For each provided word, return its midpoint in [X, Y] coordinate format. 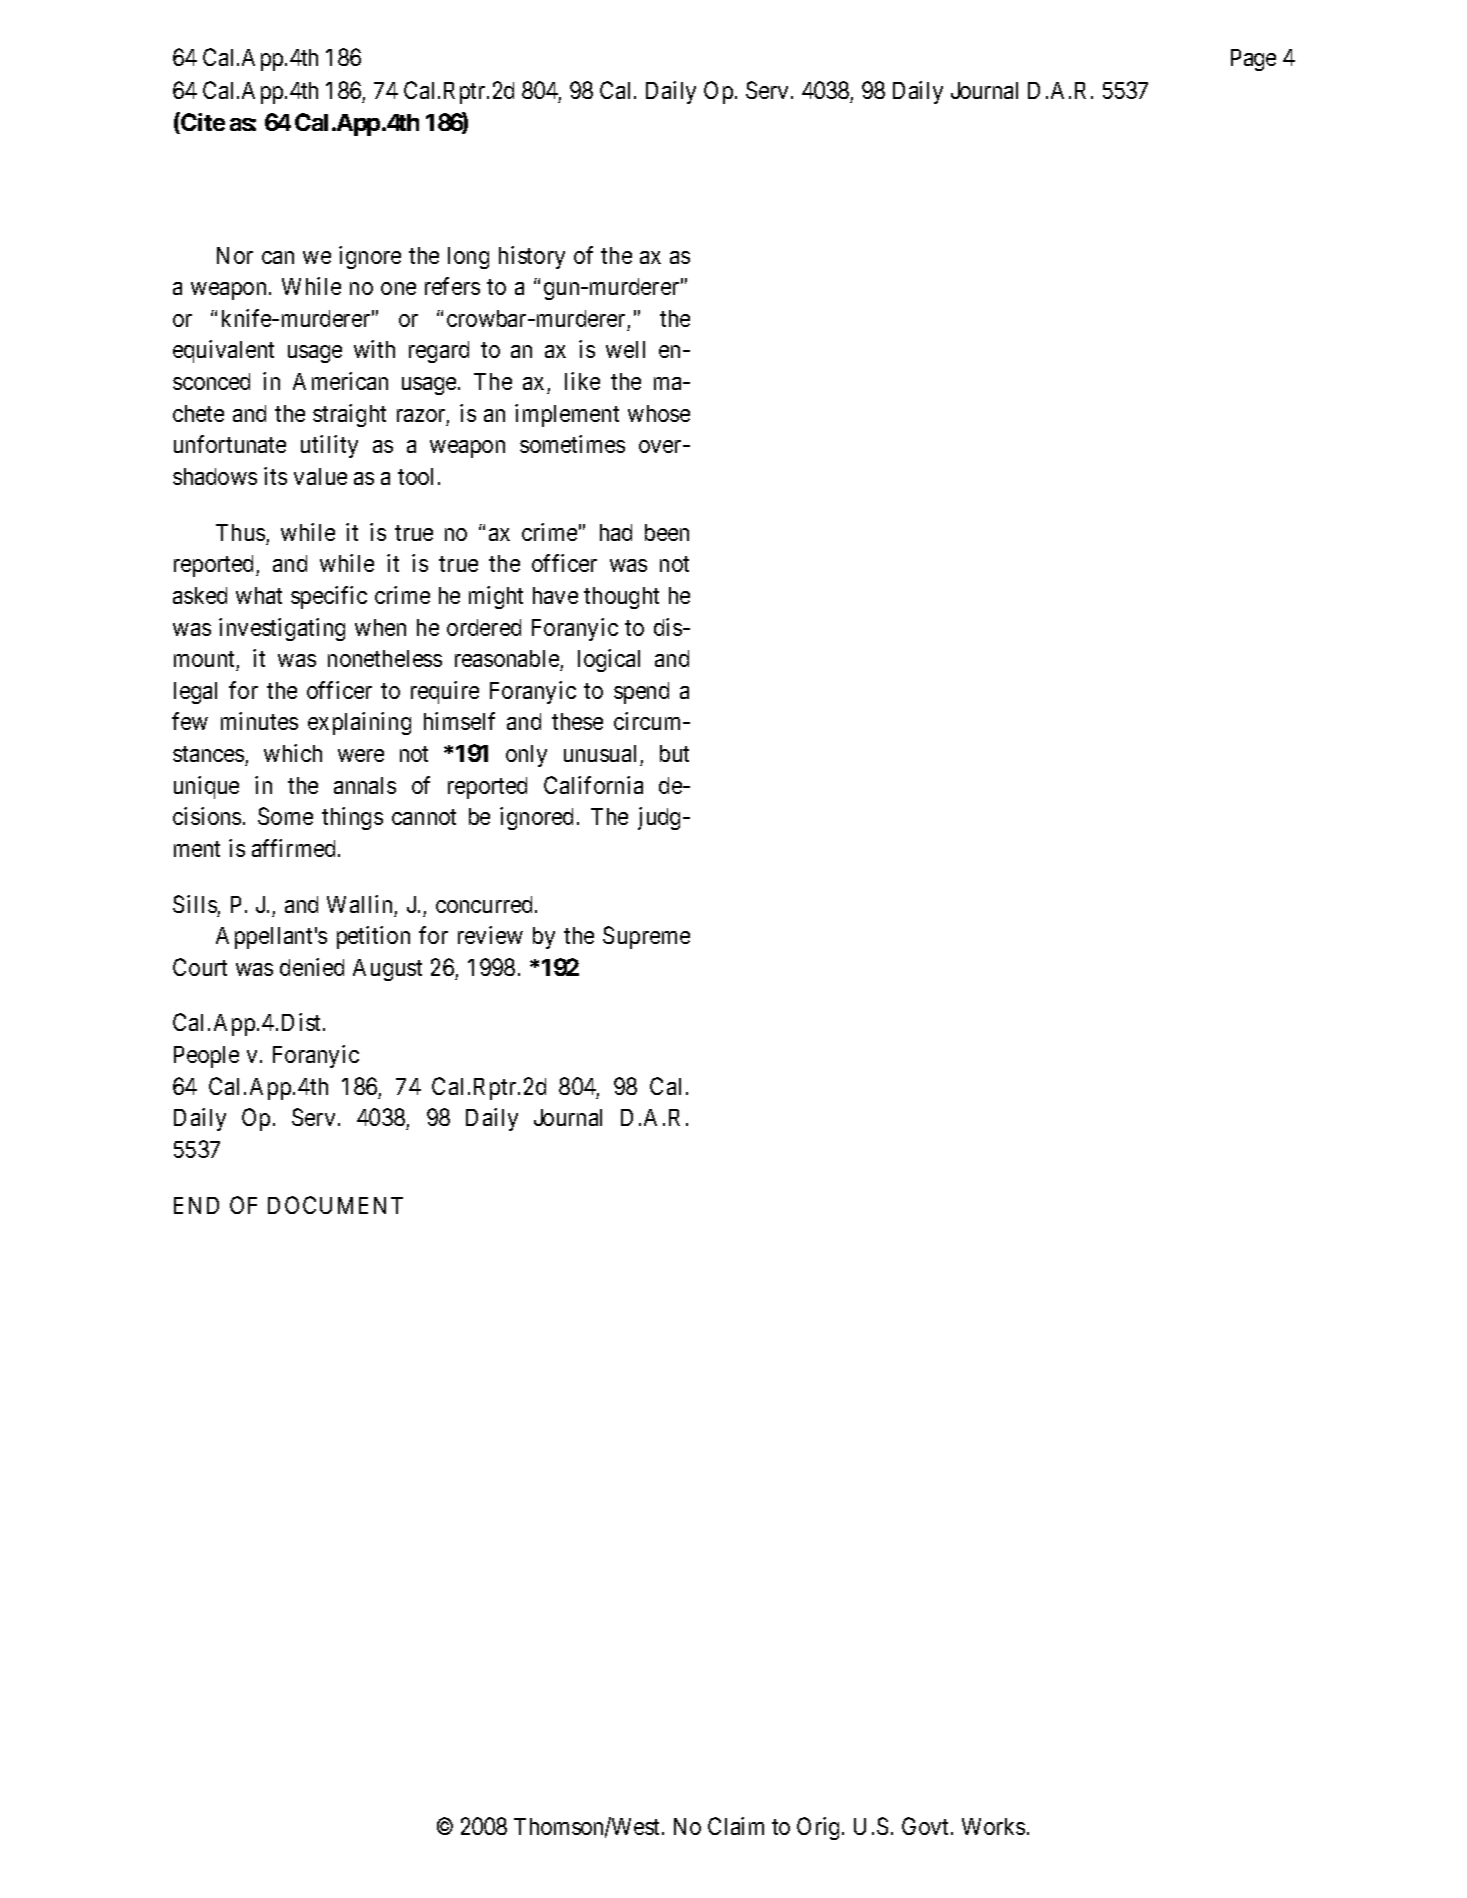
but [674, 753]
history [532, 257]
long [468, 258]
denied [312, 967]
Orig [820, 1828]
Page [1253, 60]
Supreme [646, 937]
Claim [736, 1826]
